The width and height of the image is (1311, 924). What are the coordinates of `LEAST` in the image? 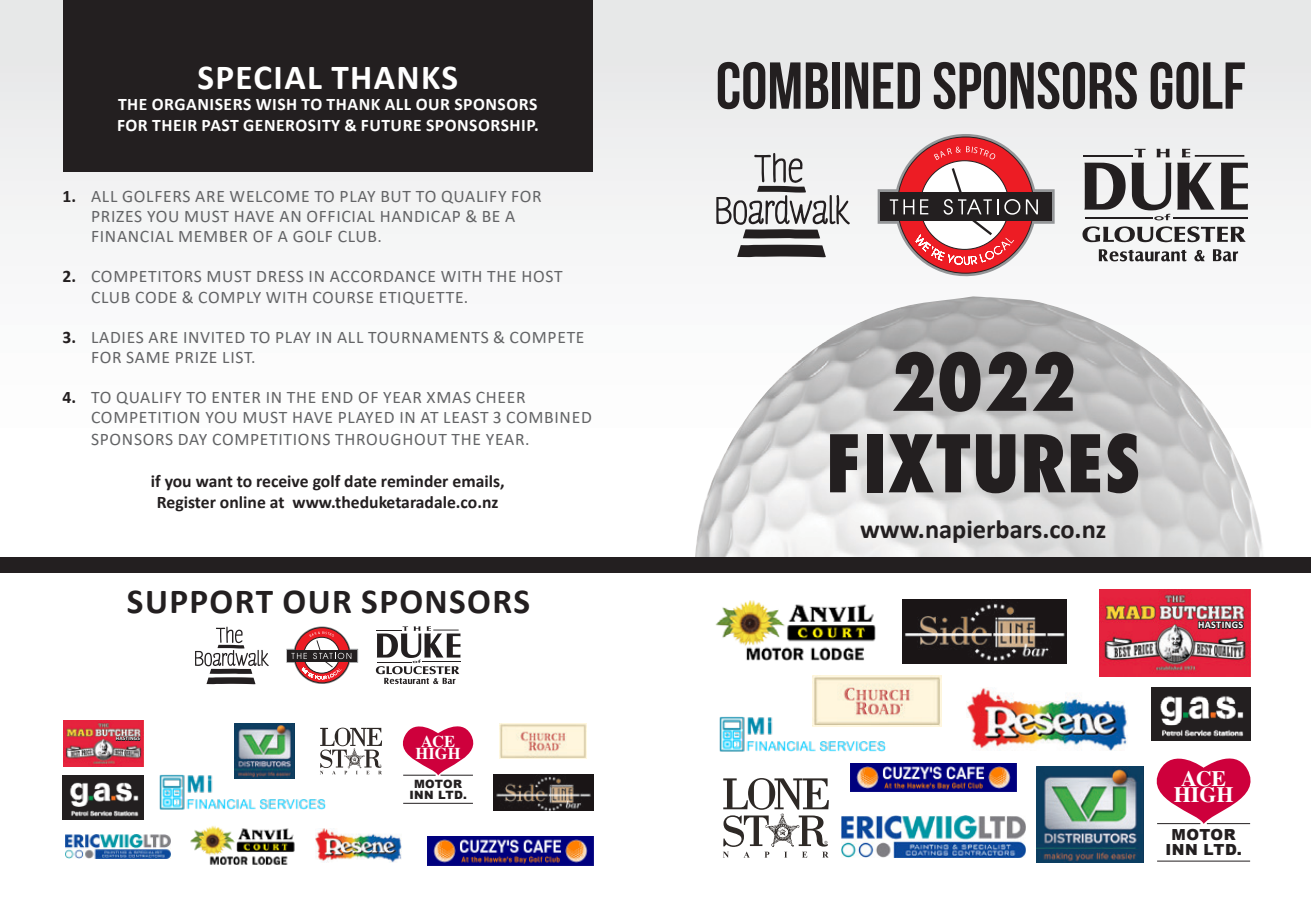 It's located at (466, 417).
